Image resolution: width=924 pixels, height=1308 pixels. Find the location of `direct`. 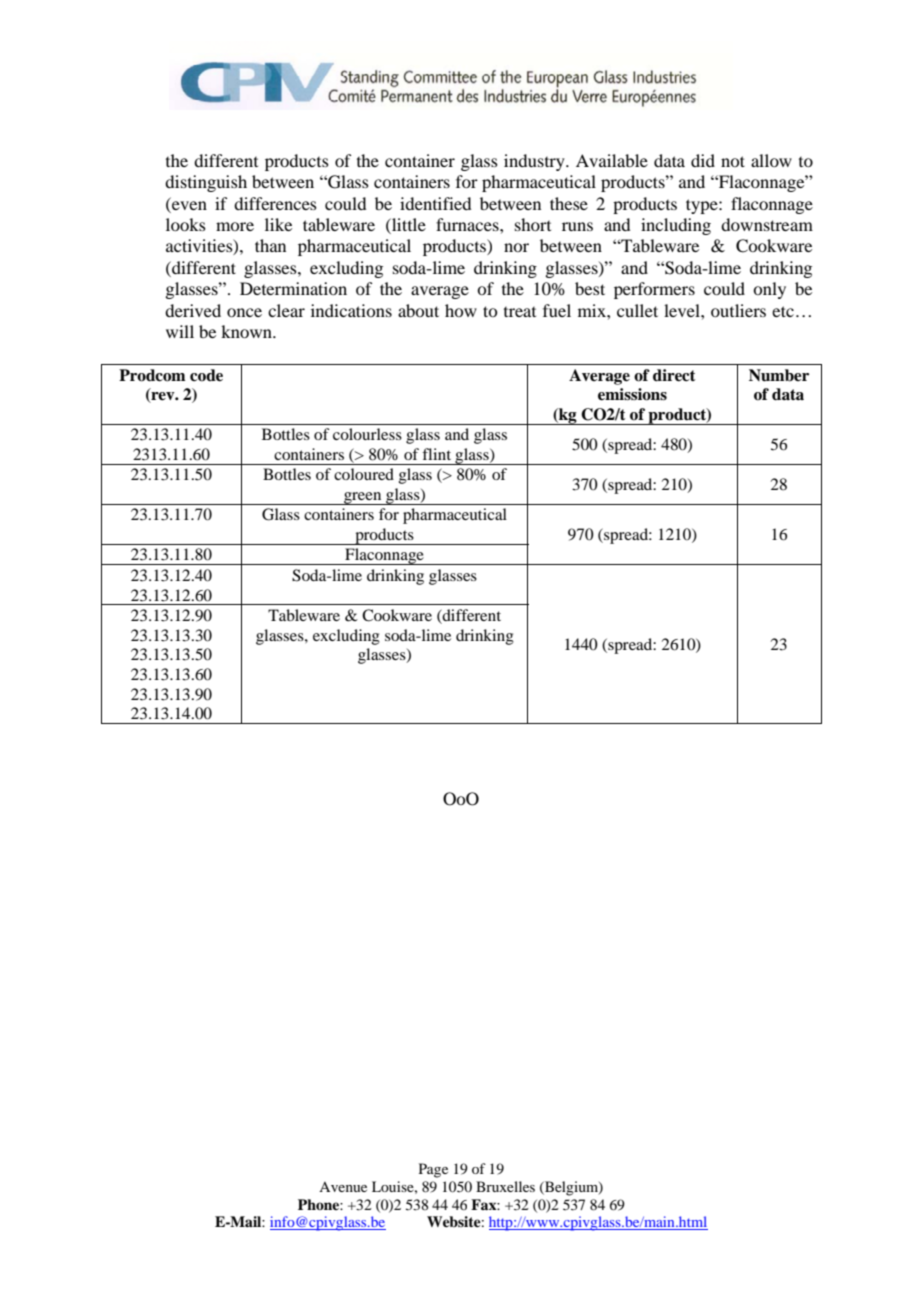

direct is located at coordinates (674, 375).
